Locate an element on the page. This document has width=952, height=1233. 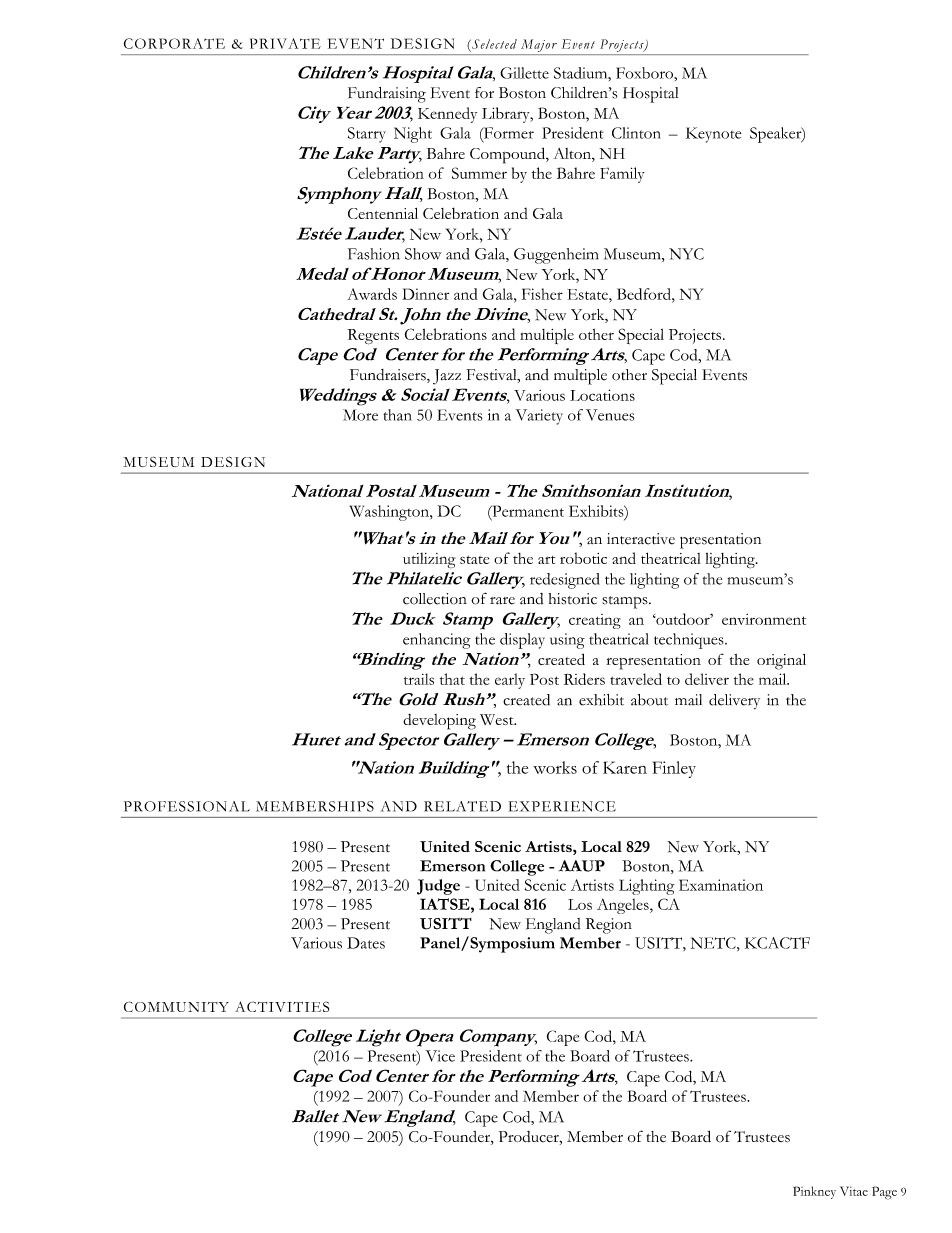
Gillette is located at coordinates (524, 73).
